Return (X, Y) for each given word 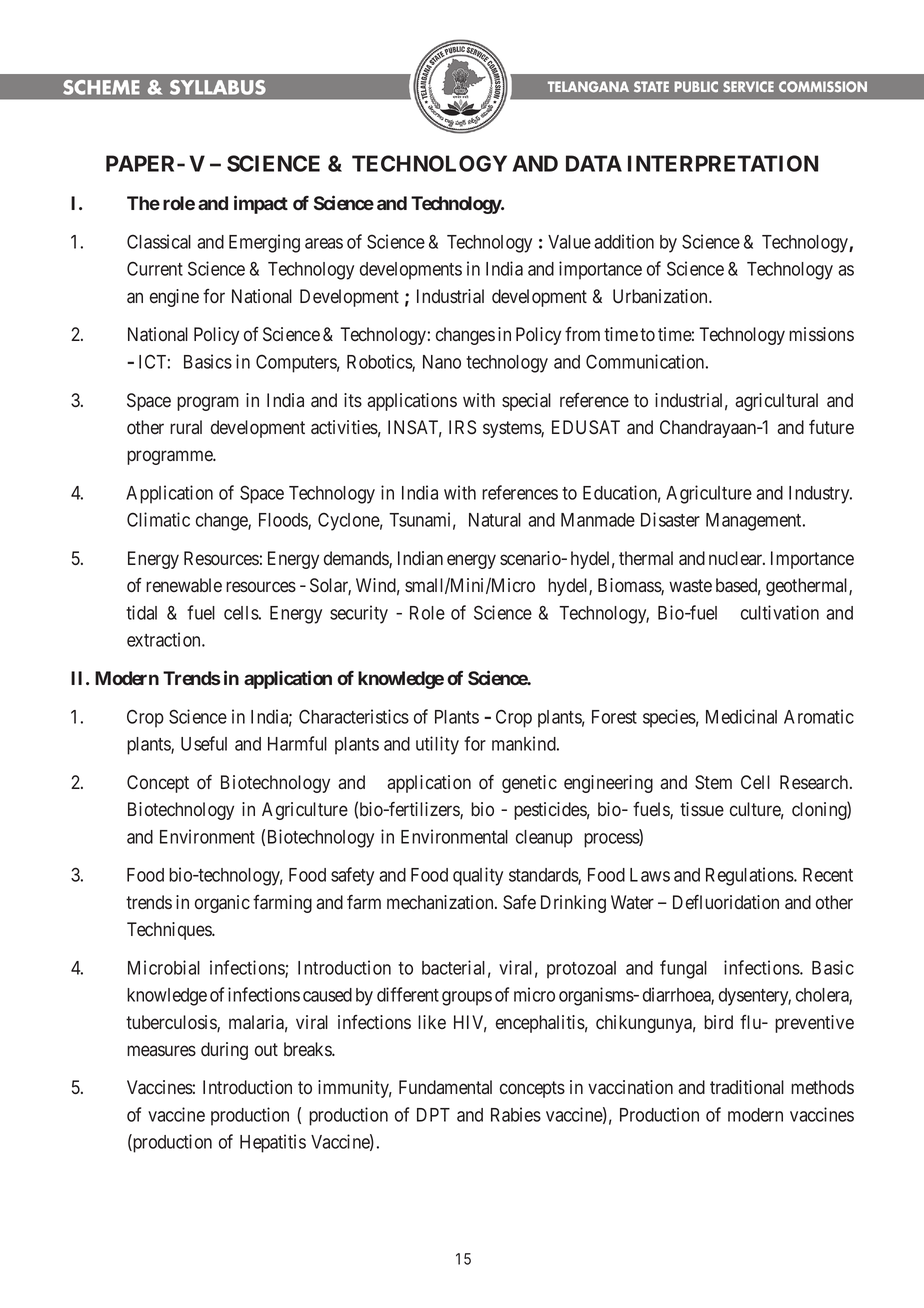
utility (437, 745)
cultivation (780, 612)
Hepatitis (273, 1143)
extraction (165, 639)
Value (569, 242)
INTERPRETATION (723, 163)
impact (261, 204)
